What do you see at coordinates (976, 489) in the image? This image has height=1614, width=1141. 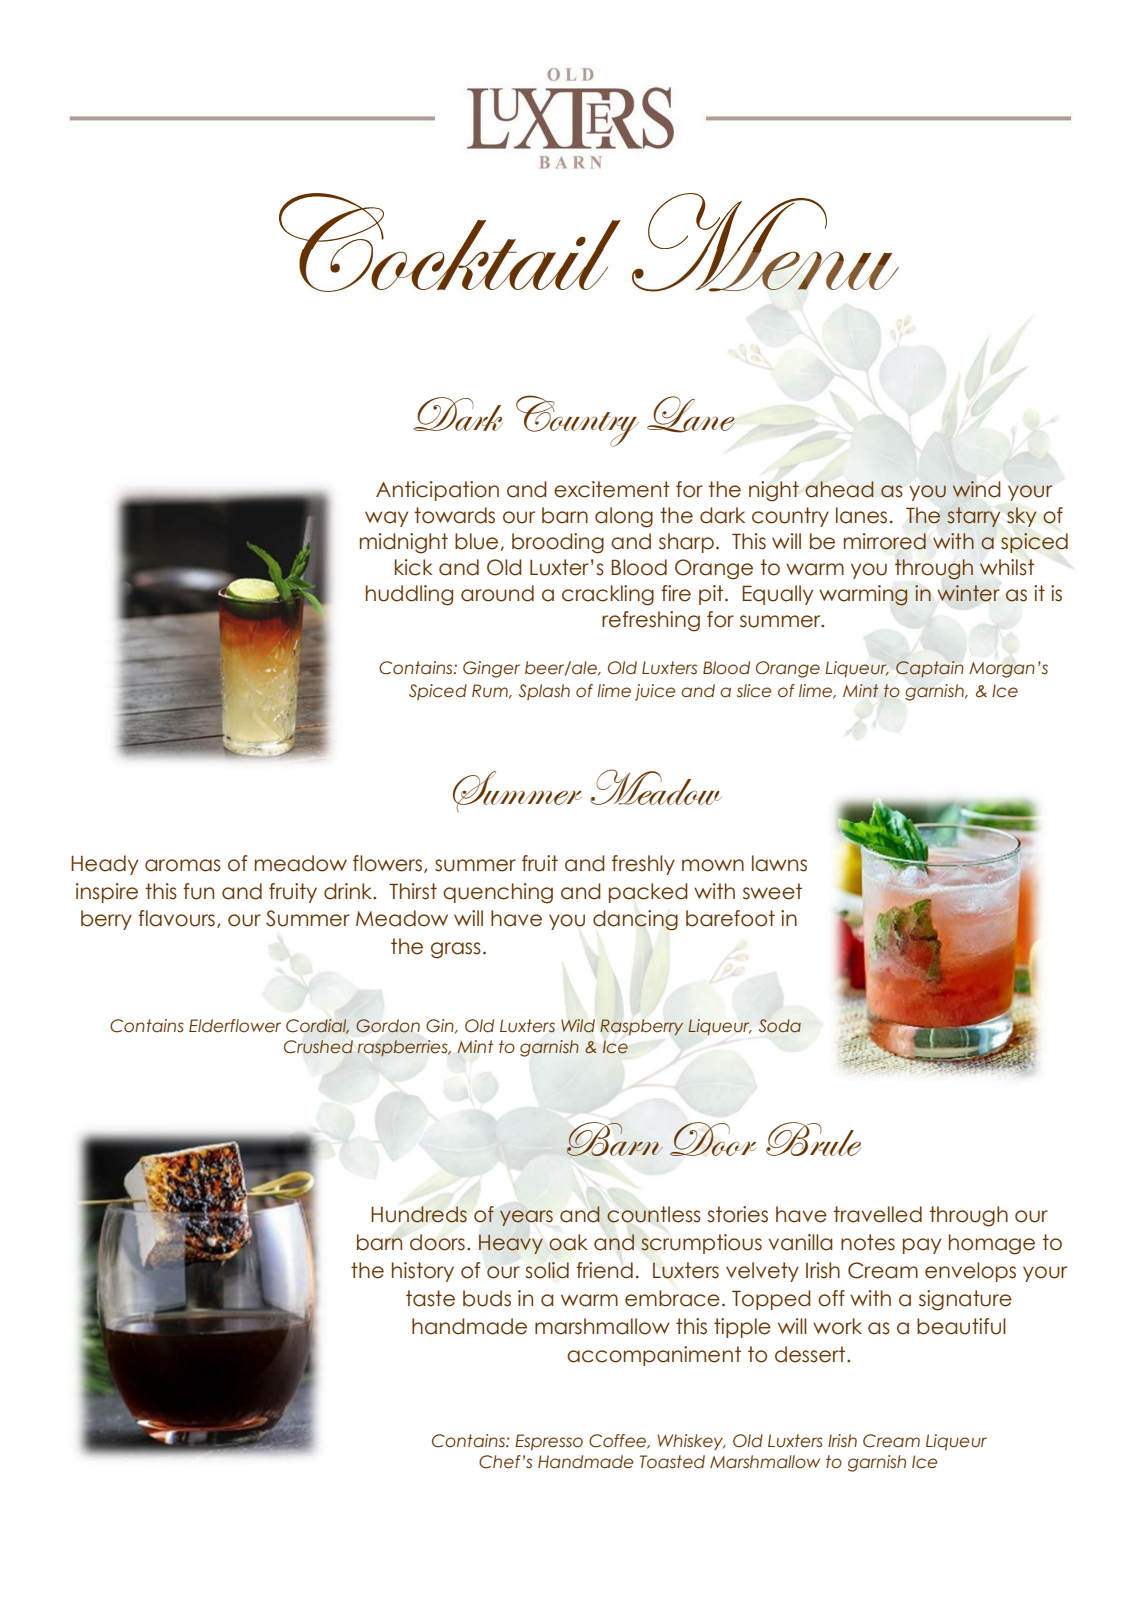 I see `wind` at bounding box center [976, 489].
